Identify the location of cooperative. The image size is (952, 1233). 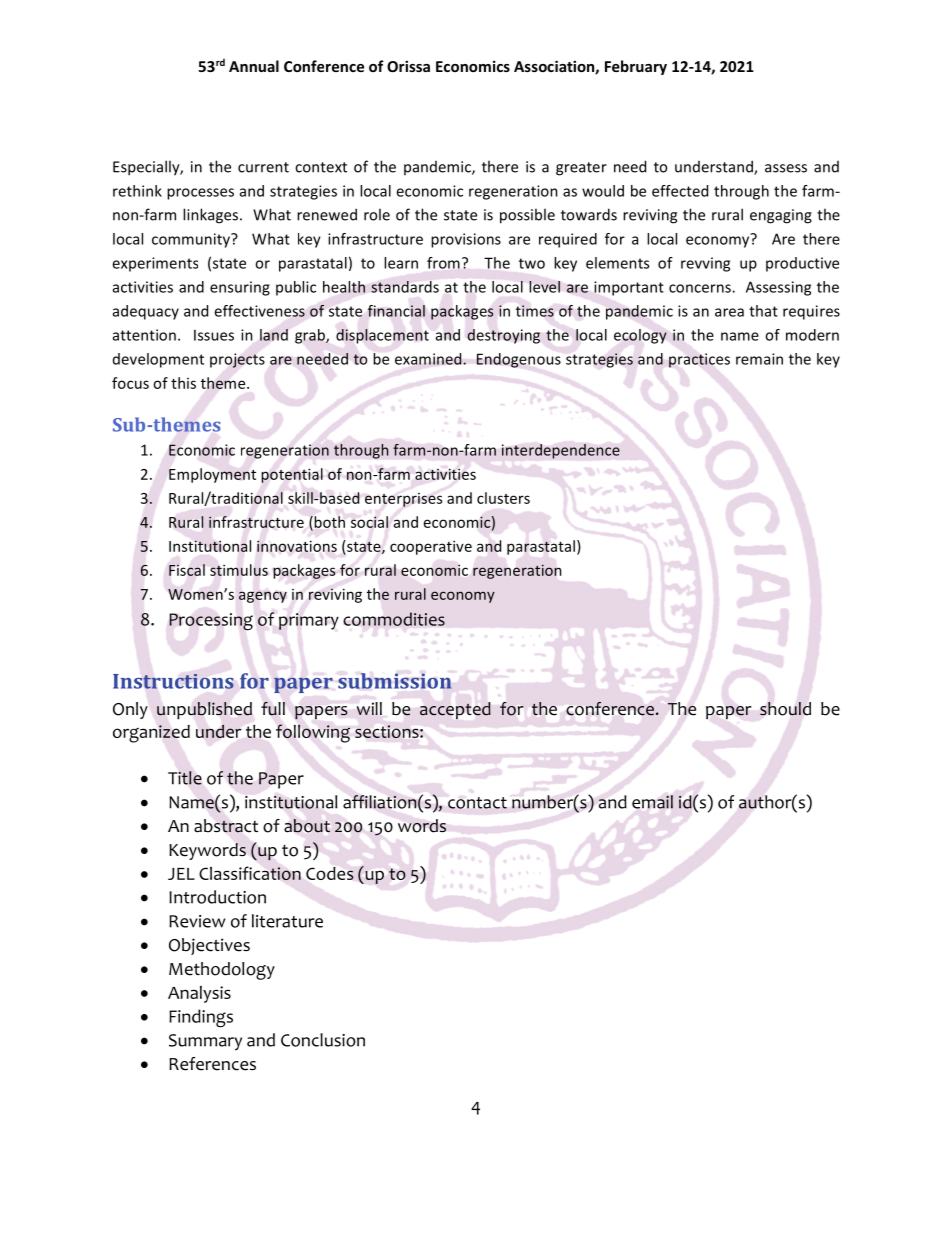
(431, 547).
